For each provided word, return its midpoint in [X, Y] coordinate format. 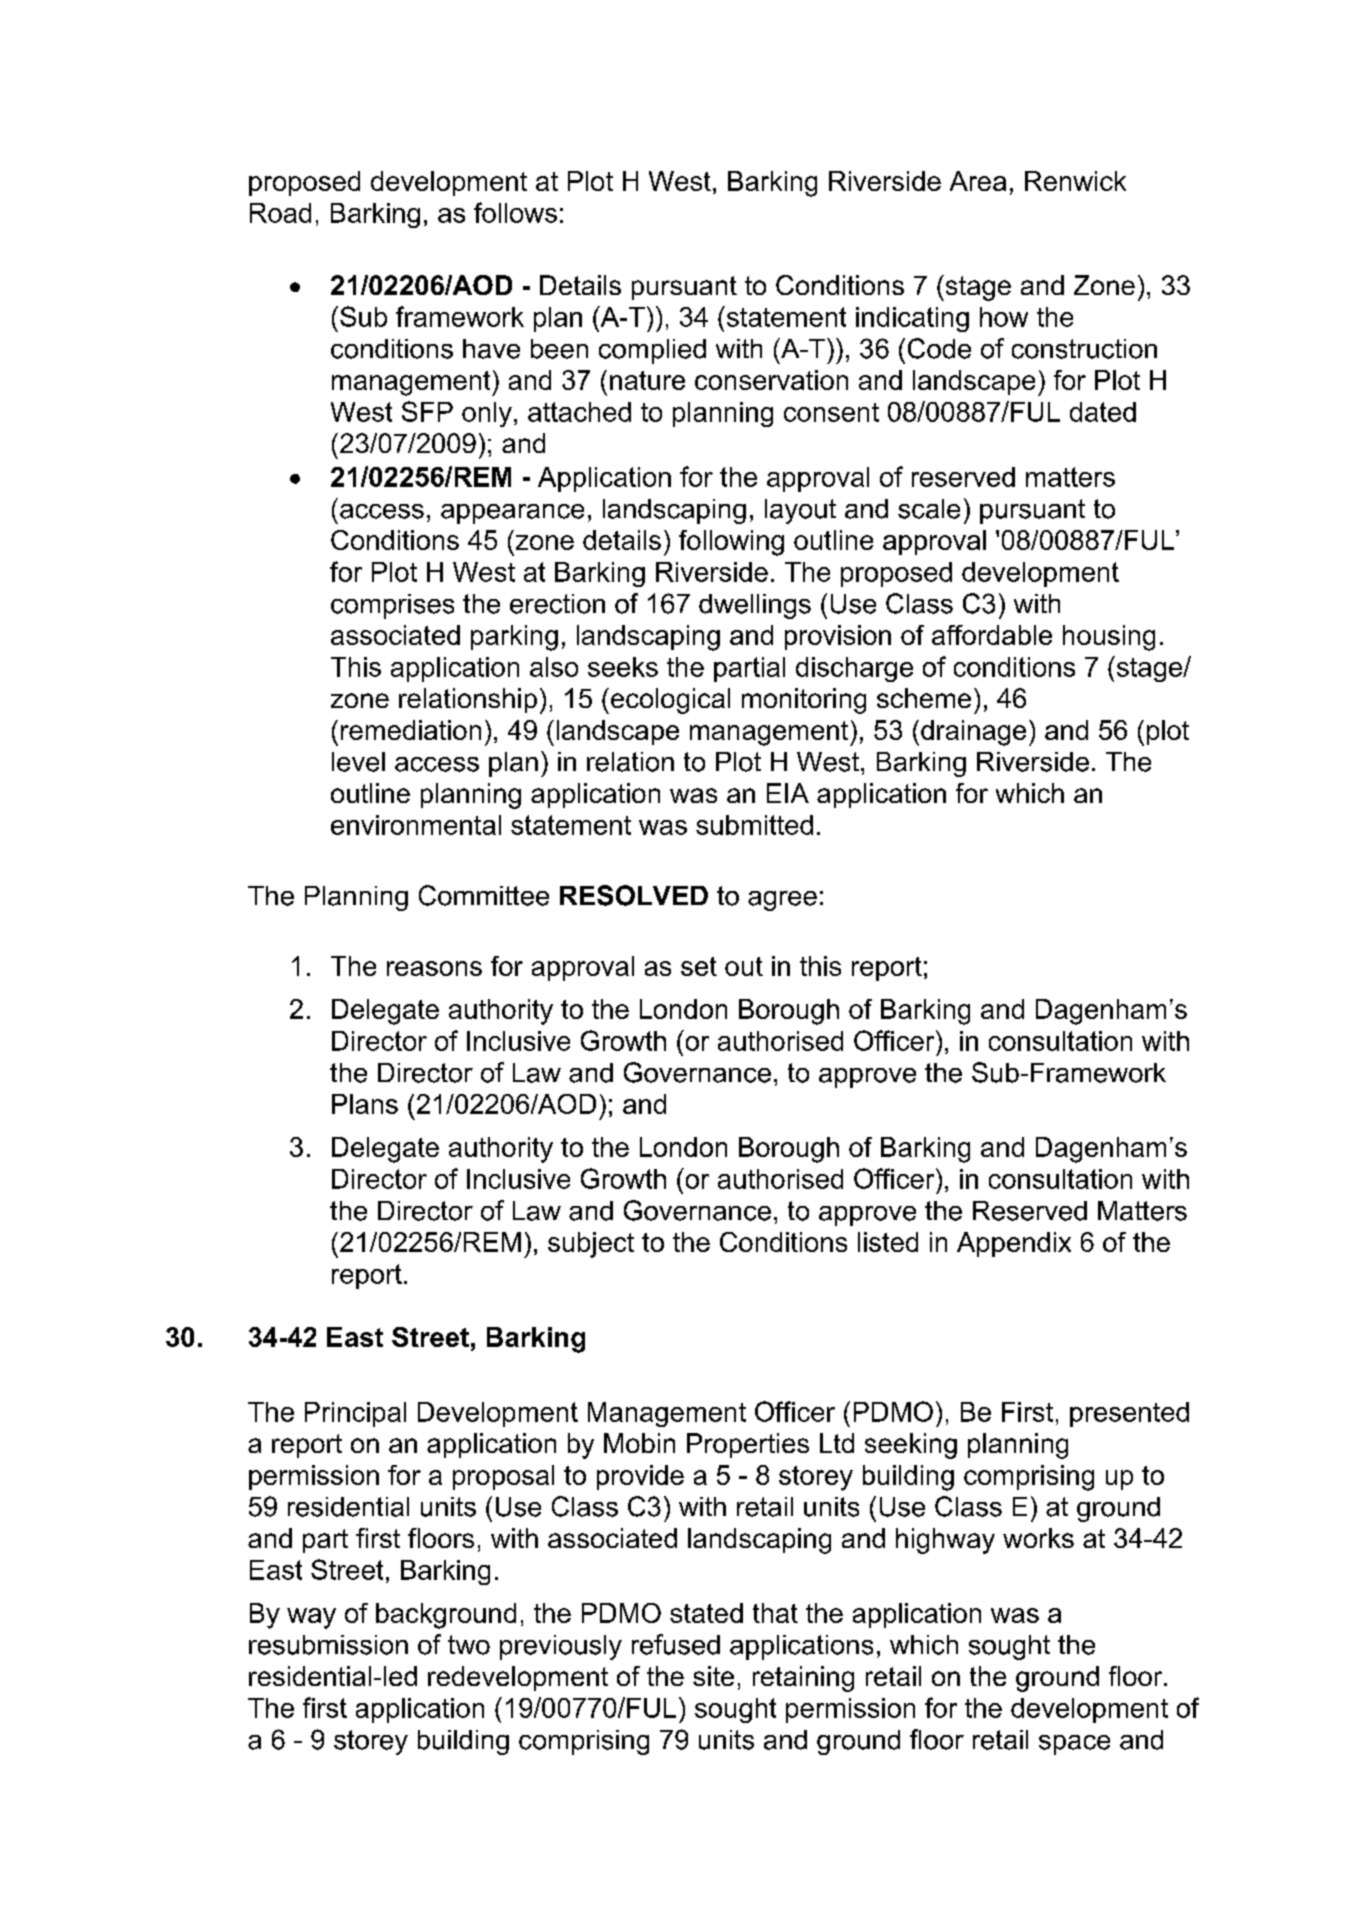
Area [978, 181]
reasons [434, 968]
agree [782, 901]
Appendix [1014, 1244]
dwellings [755, 606]
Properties [748, 1445]
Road [280, 213]
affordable [992, 635]
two [469, 1645]
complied [652, 351]
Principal [355, 1414]
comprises [392, 606]
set [699, 966]
